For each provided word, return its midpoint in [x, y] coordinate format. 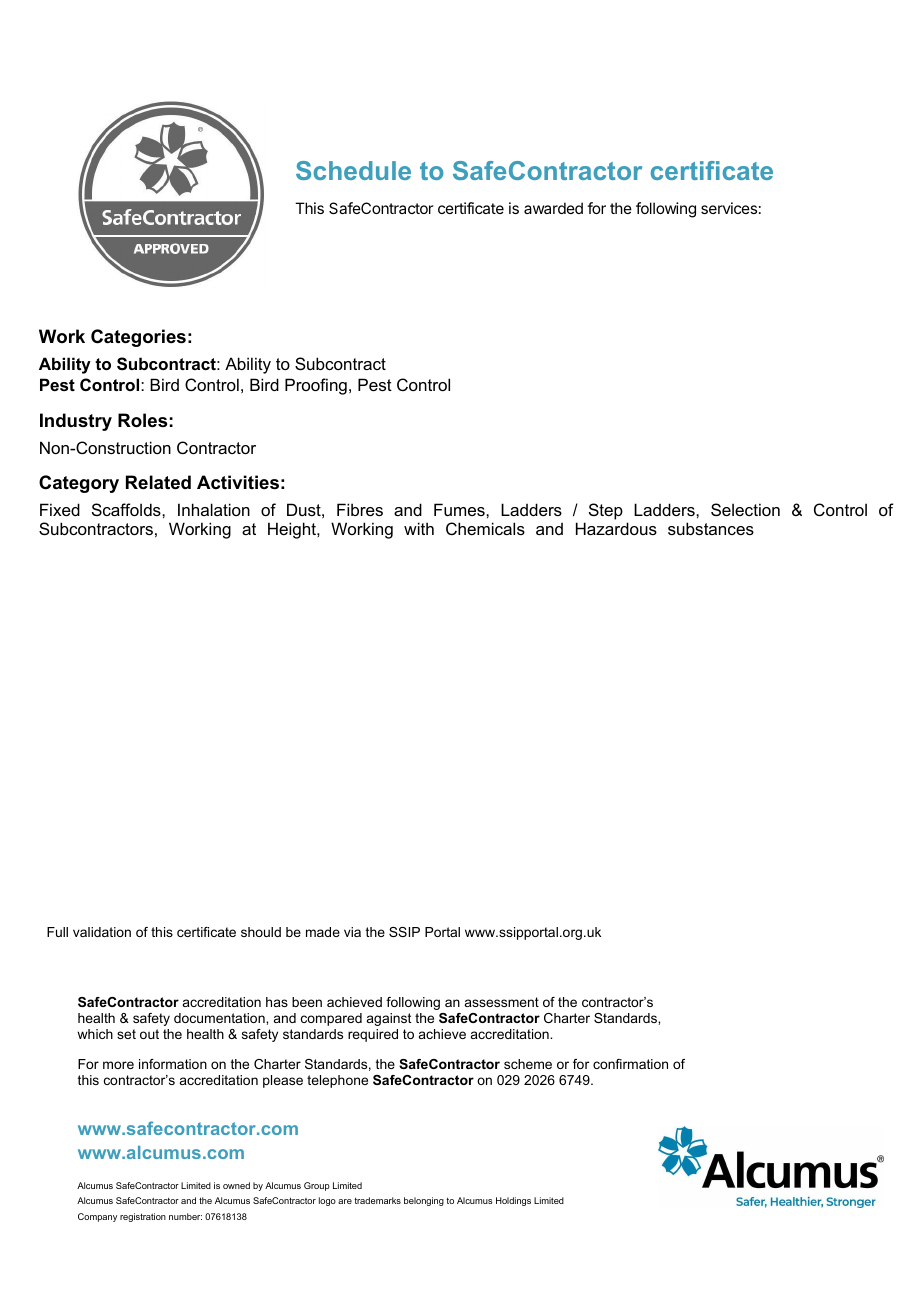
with [419, 528]
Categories [138, 338]
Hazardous [616, 528]
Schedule [353, 170]
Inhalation [214, 509]
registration [143, 1217]
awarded [553, 208]
